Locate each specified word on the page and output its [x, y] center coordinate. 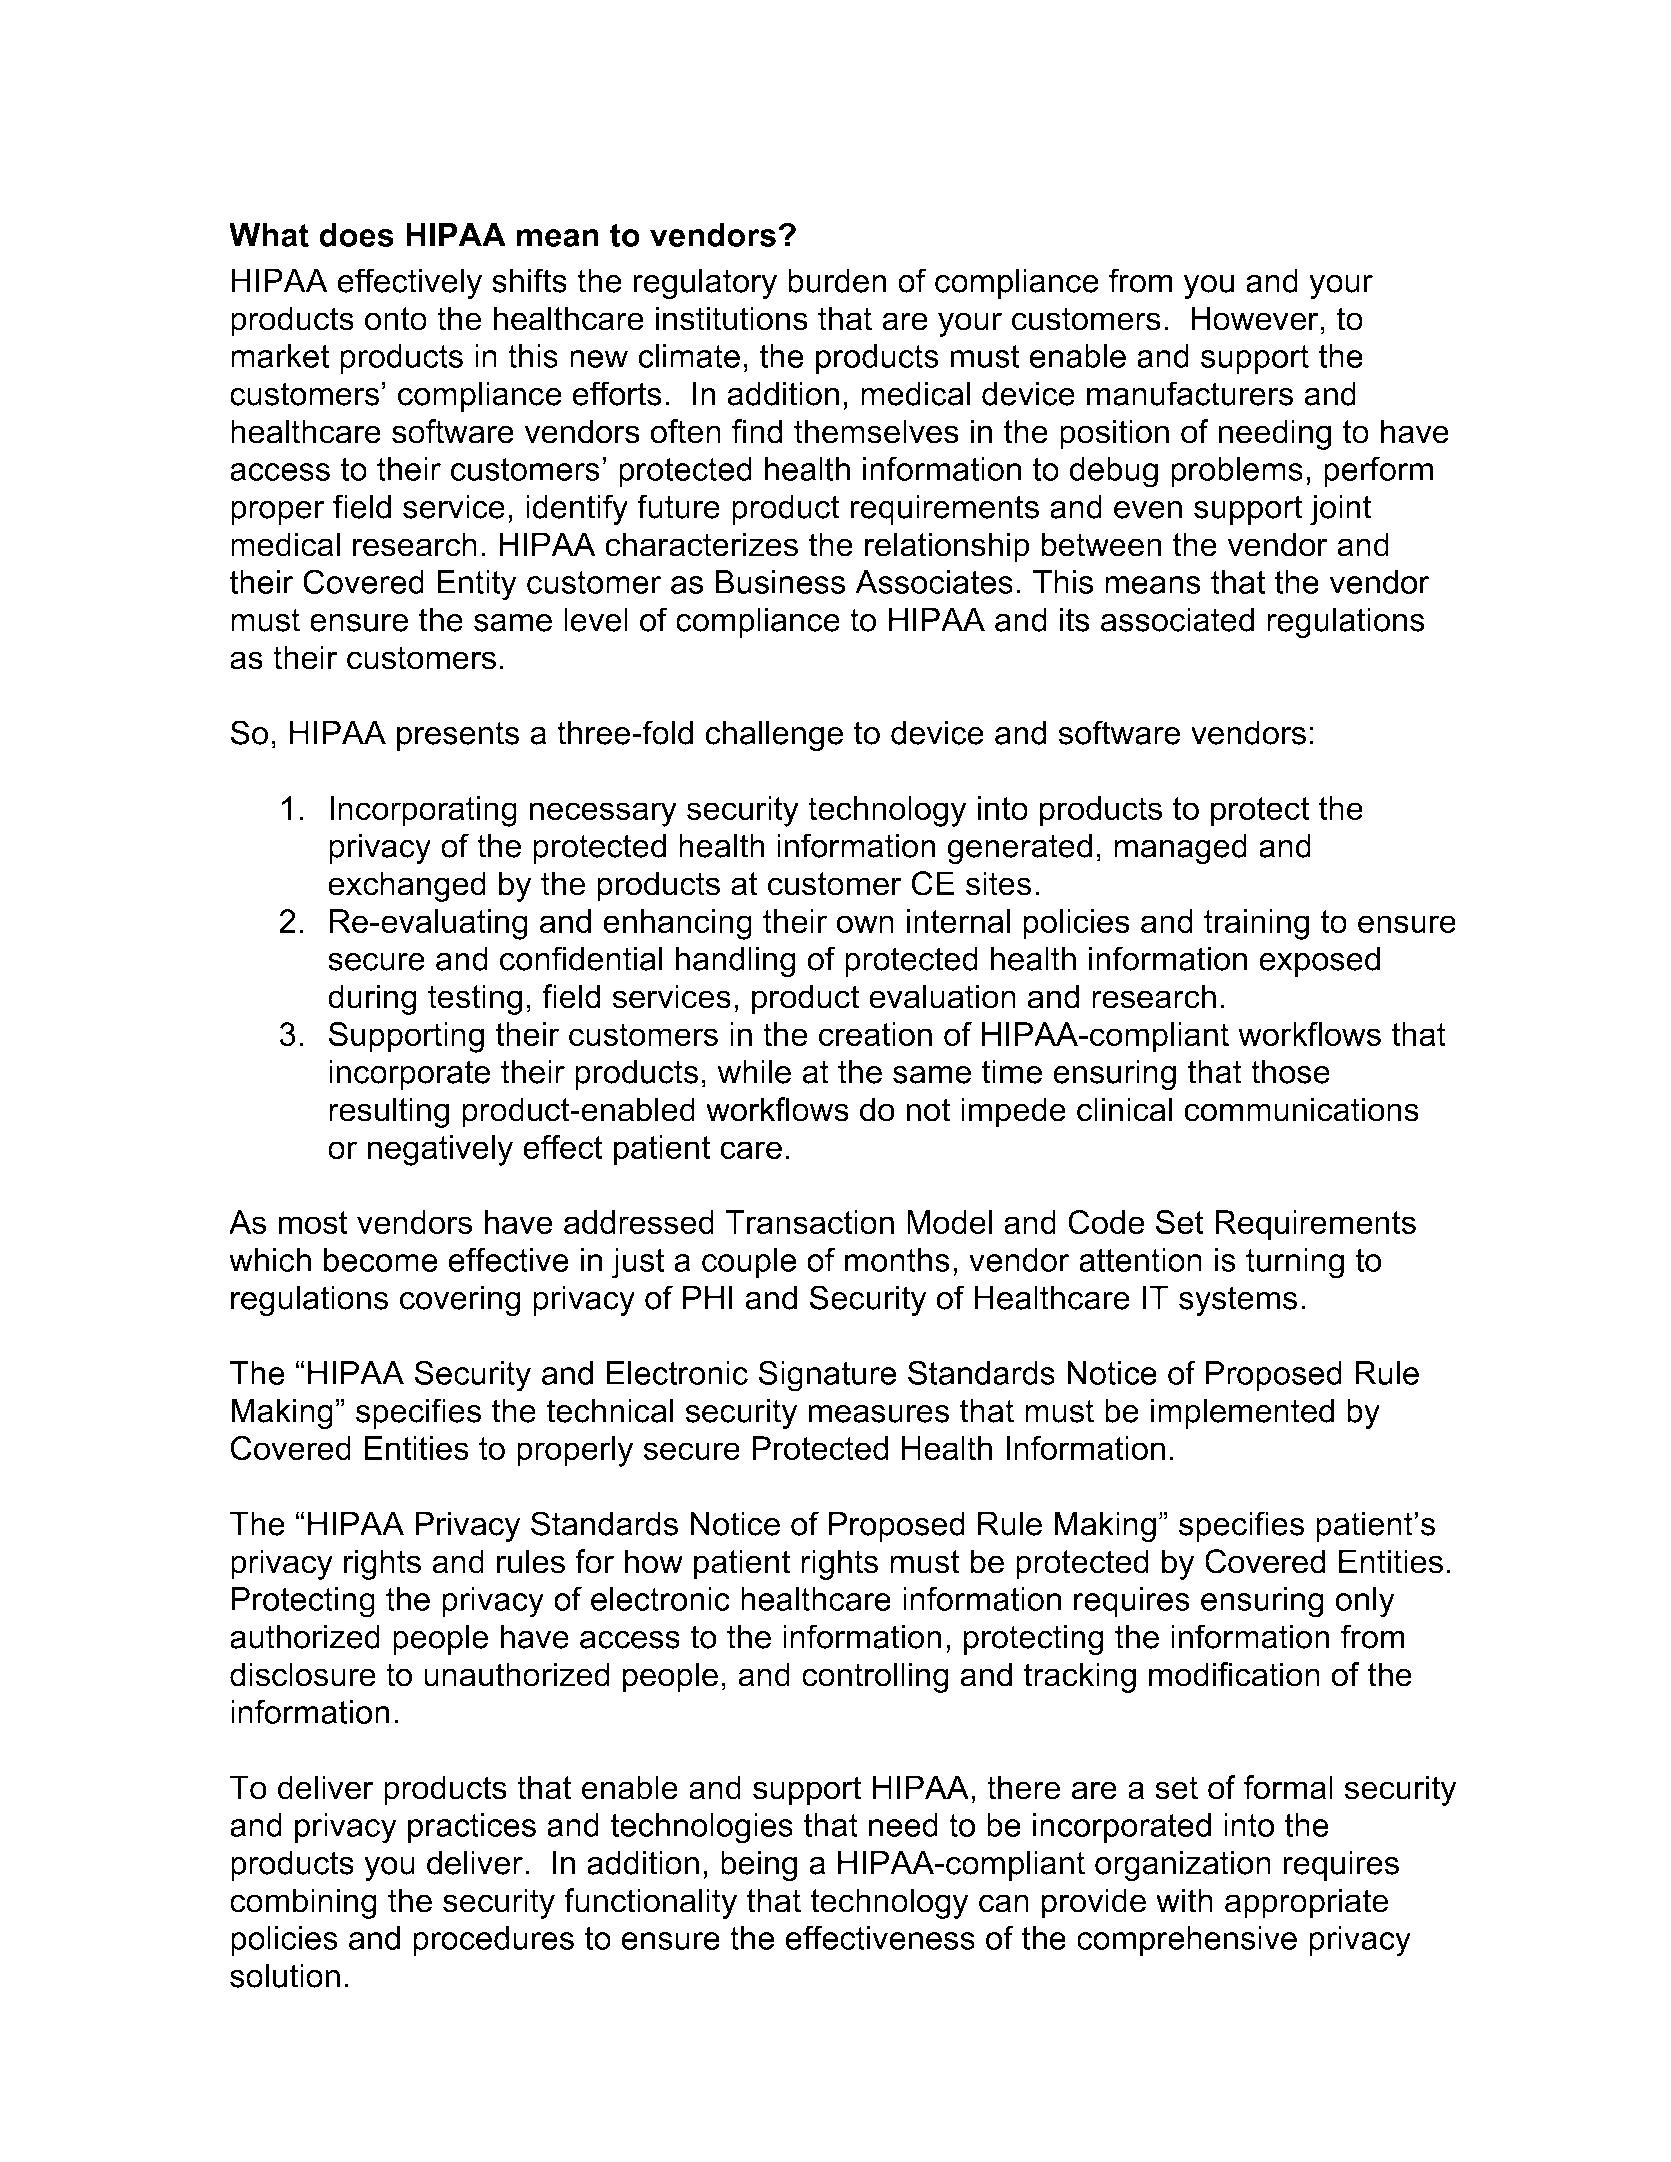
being [759, 1866]
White [884, 124]
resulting [389, 1112]
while [754, 1071]
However [1255, 318]
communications [1301, 1109]
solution [285, 1975]
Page [1251, 2087]
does [356, 235]
